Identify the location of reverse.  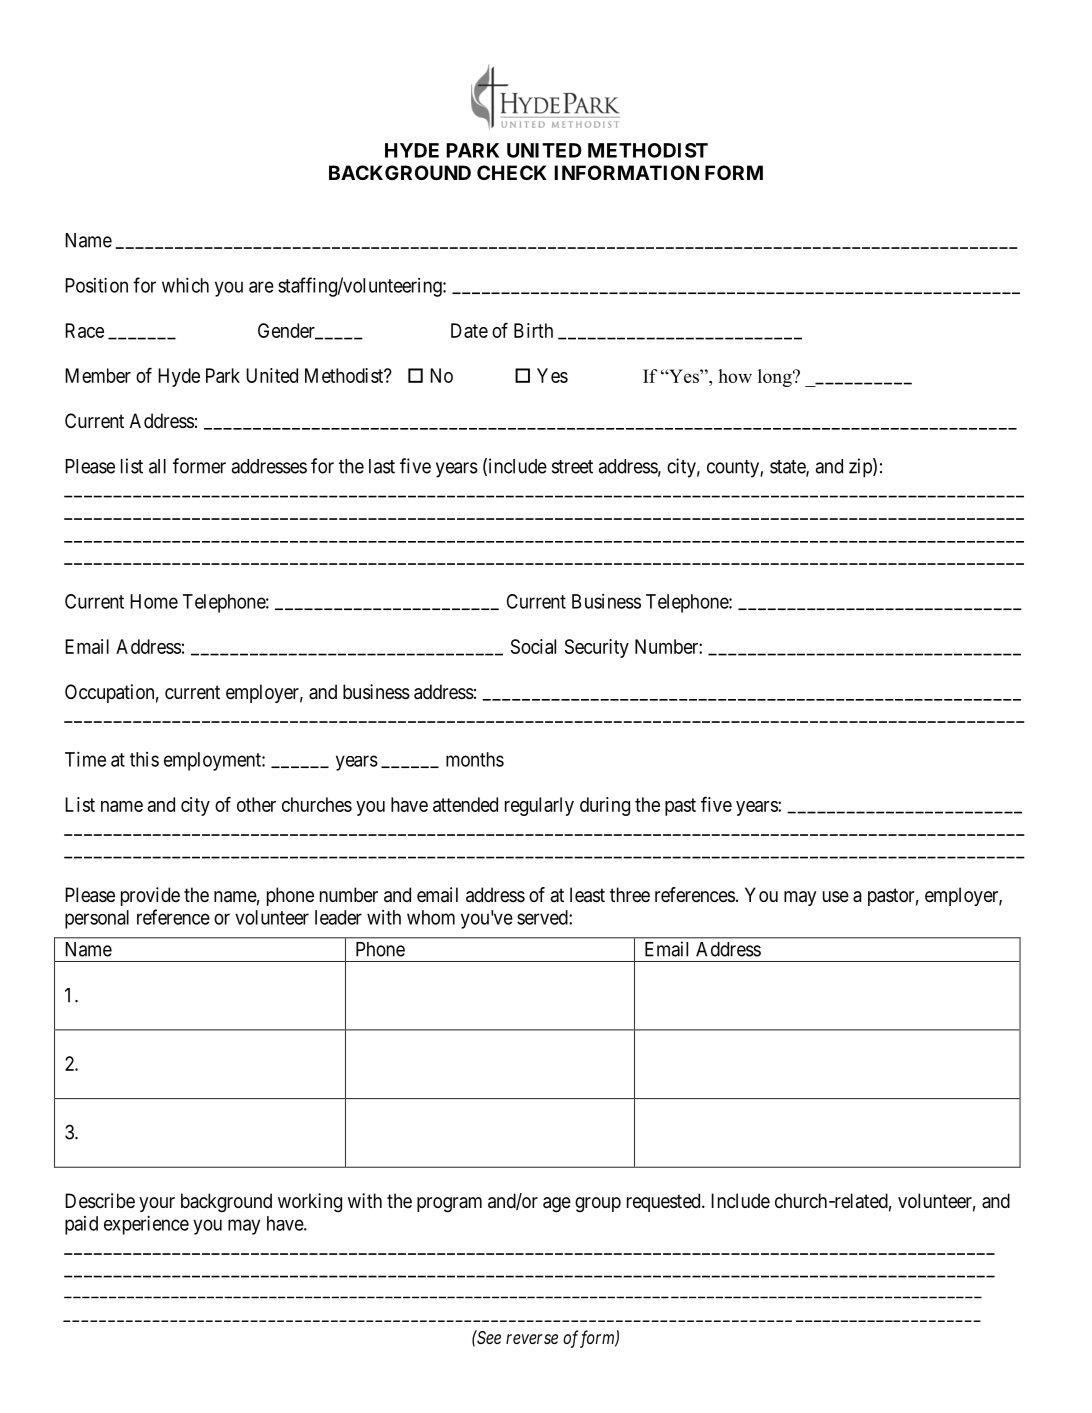
(532, 1339).
